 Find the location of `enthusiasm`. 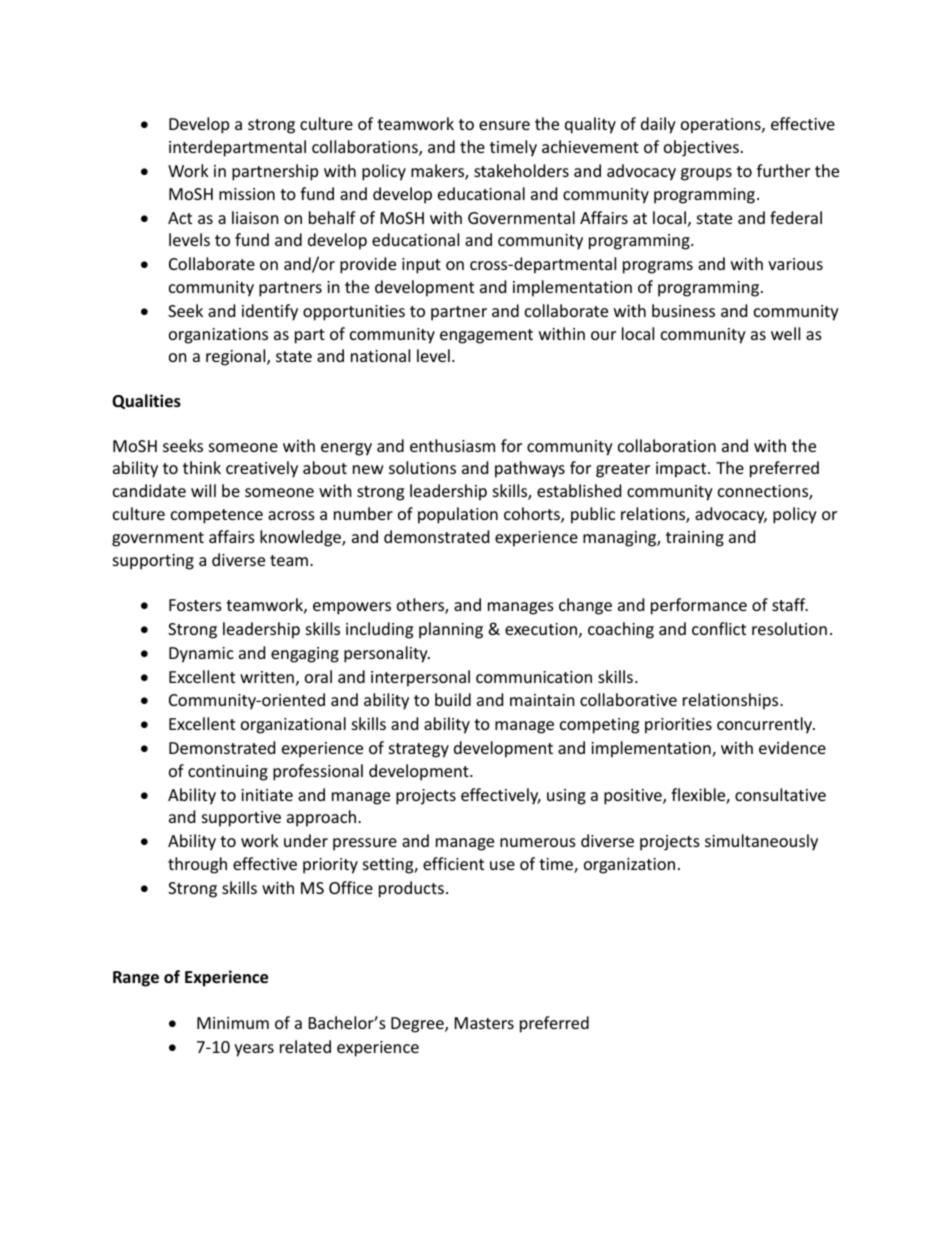

enthusiasm is located at coordinates (452, 445).
